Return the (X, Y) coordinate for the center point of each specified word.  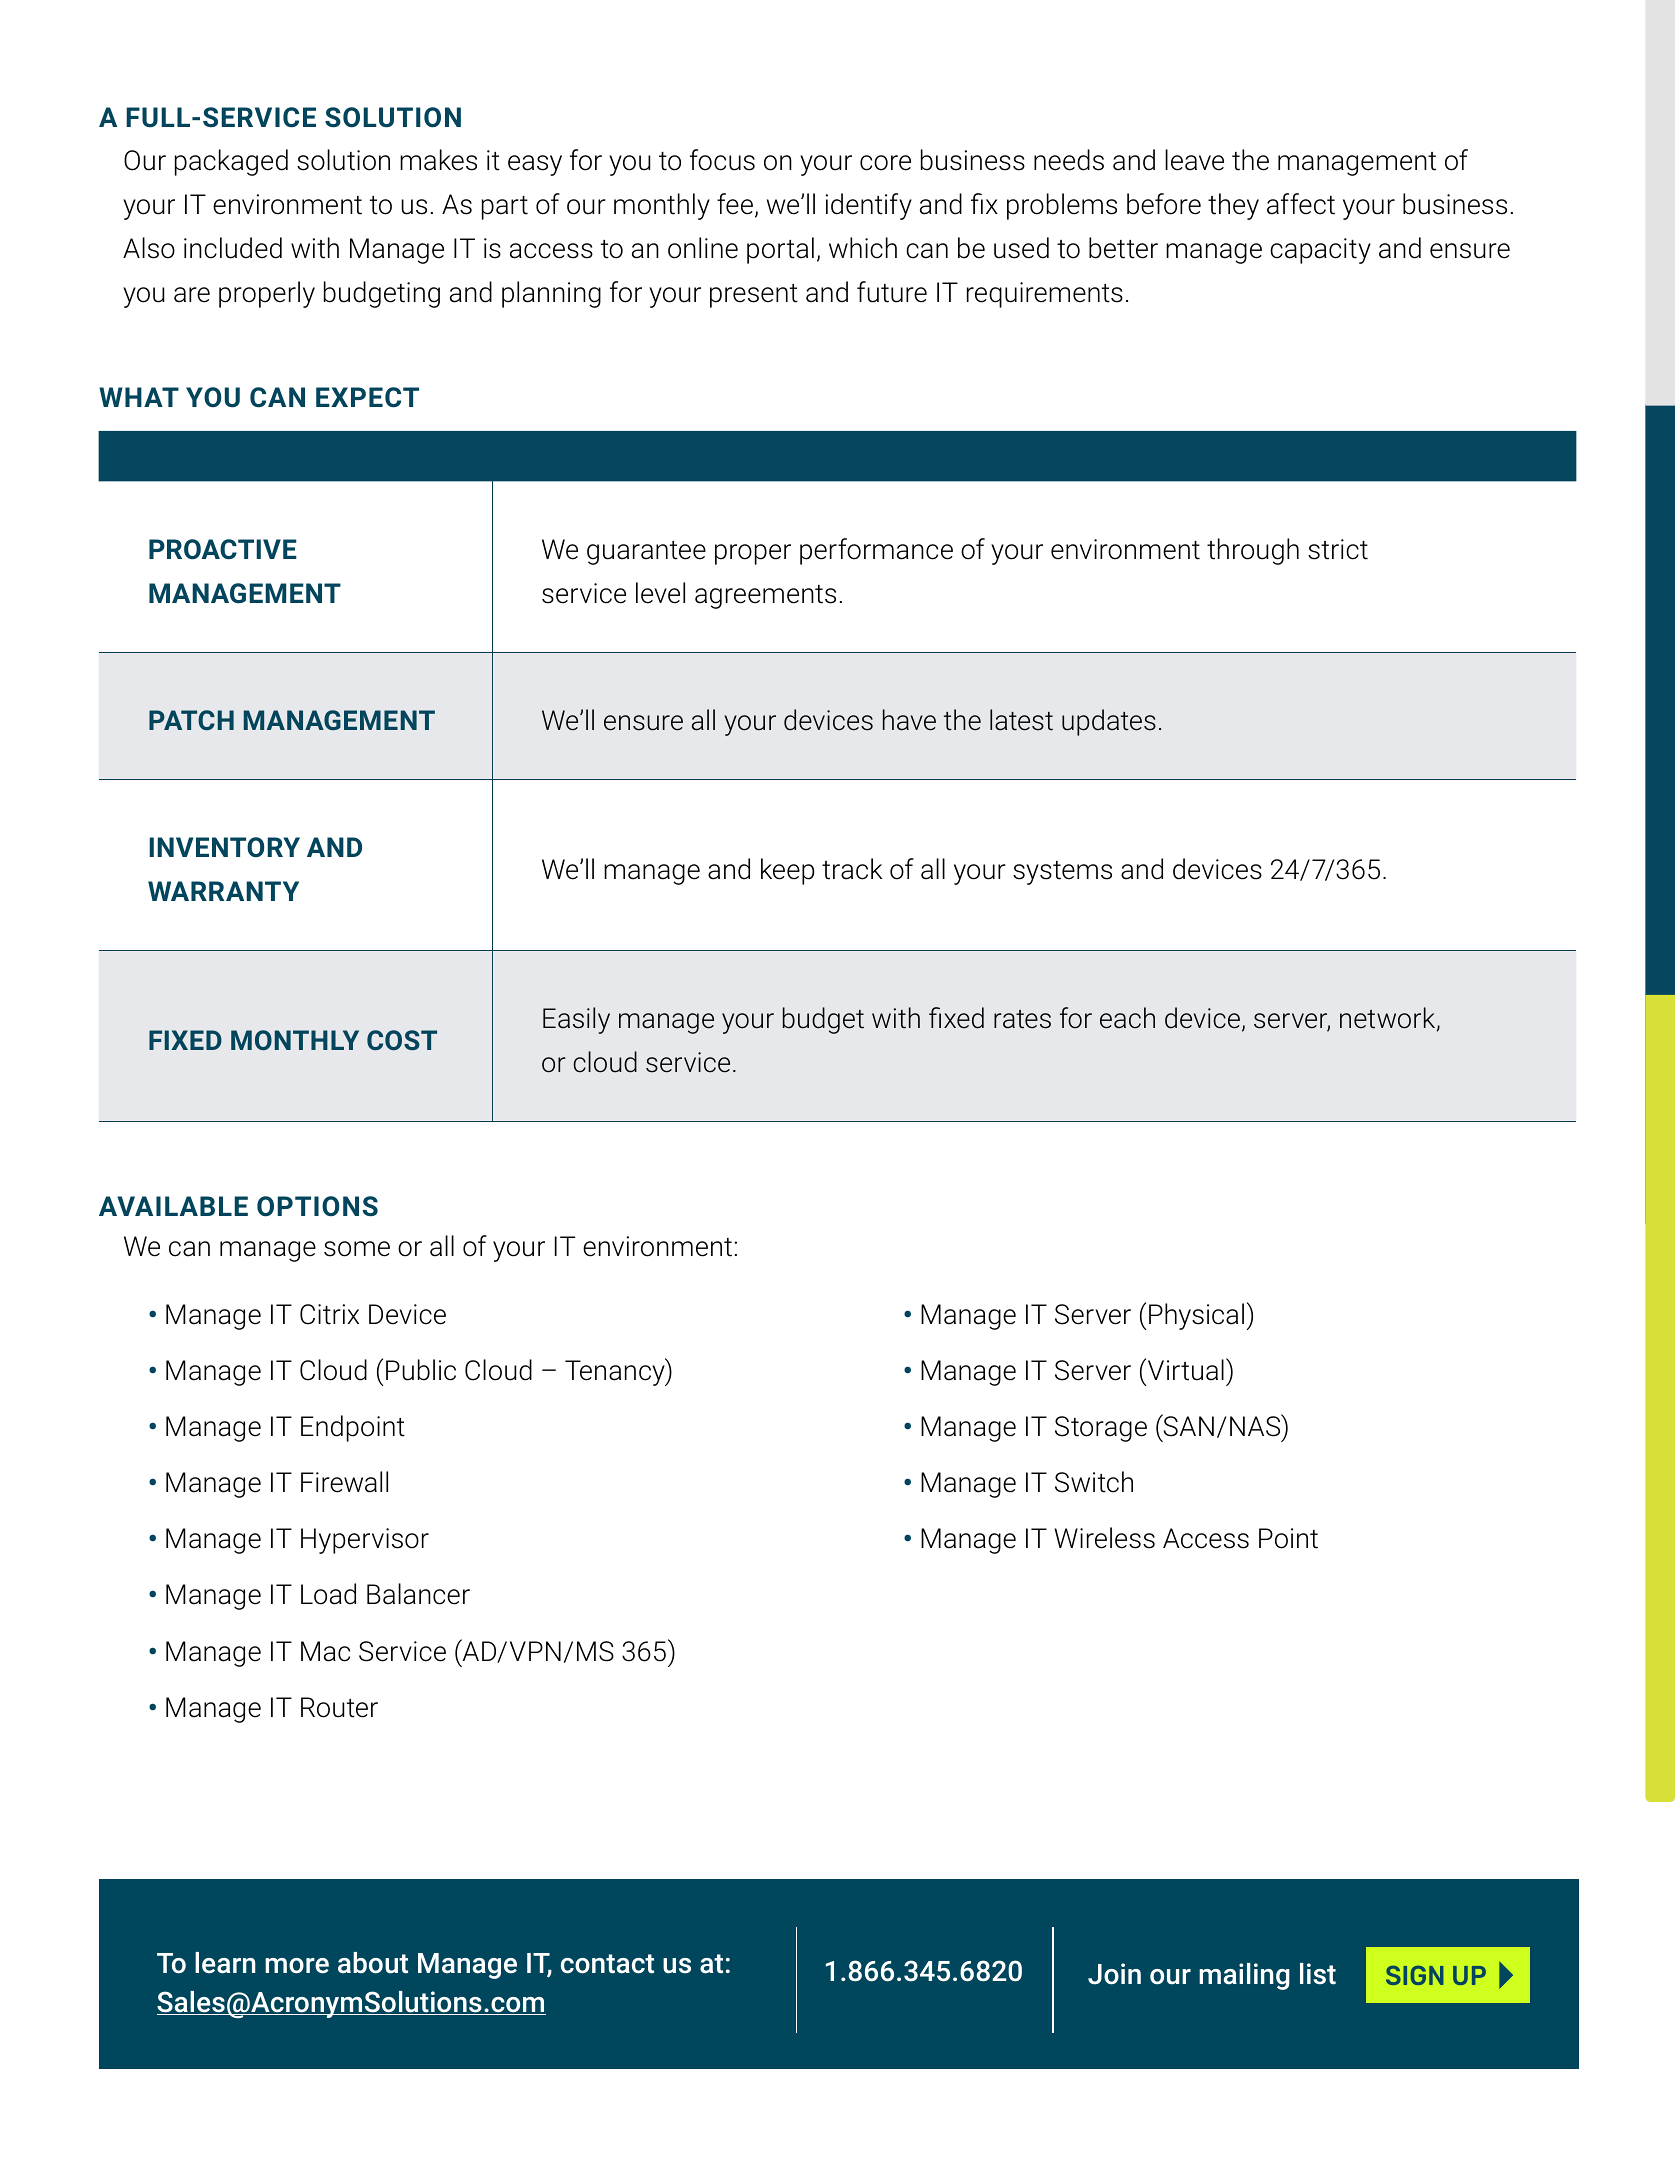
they (1233, 206)
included (233, 248)
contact (607, 1964)
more (297, 1966)
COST (402, 1040)
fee (735, 204)
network (1389, 1019)
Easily (576, 1020)
